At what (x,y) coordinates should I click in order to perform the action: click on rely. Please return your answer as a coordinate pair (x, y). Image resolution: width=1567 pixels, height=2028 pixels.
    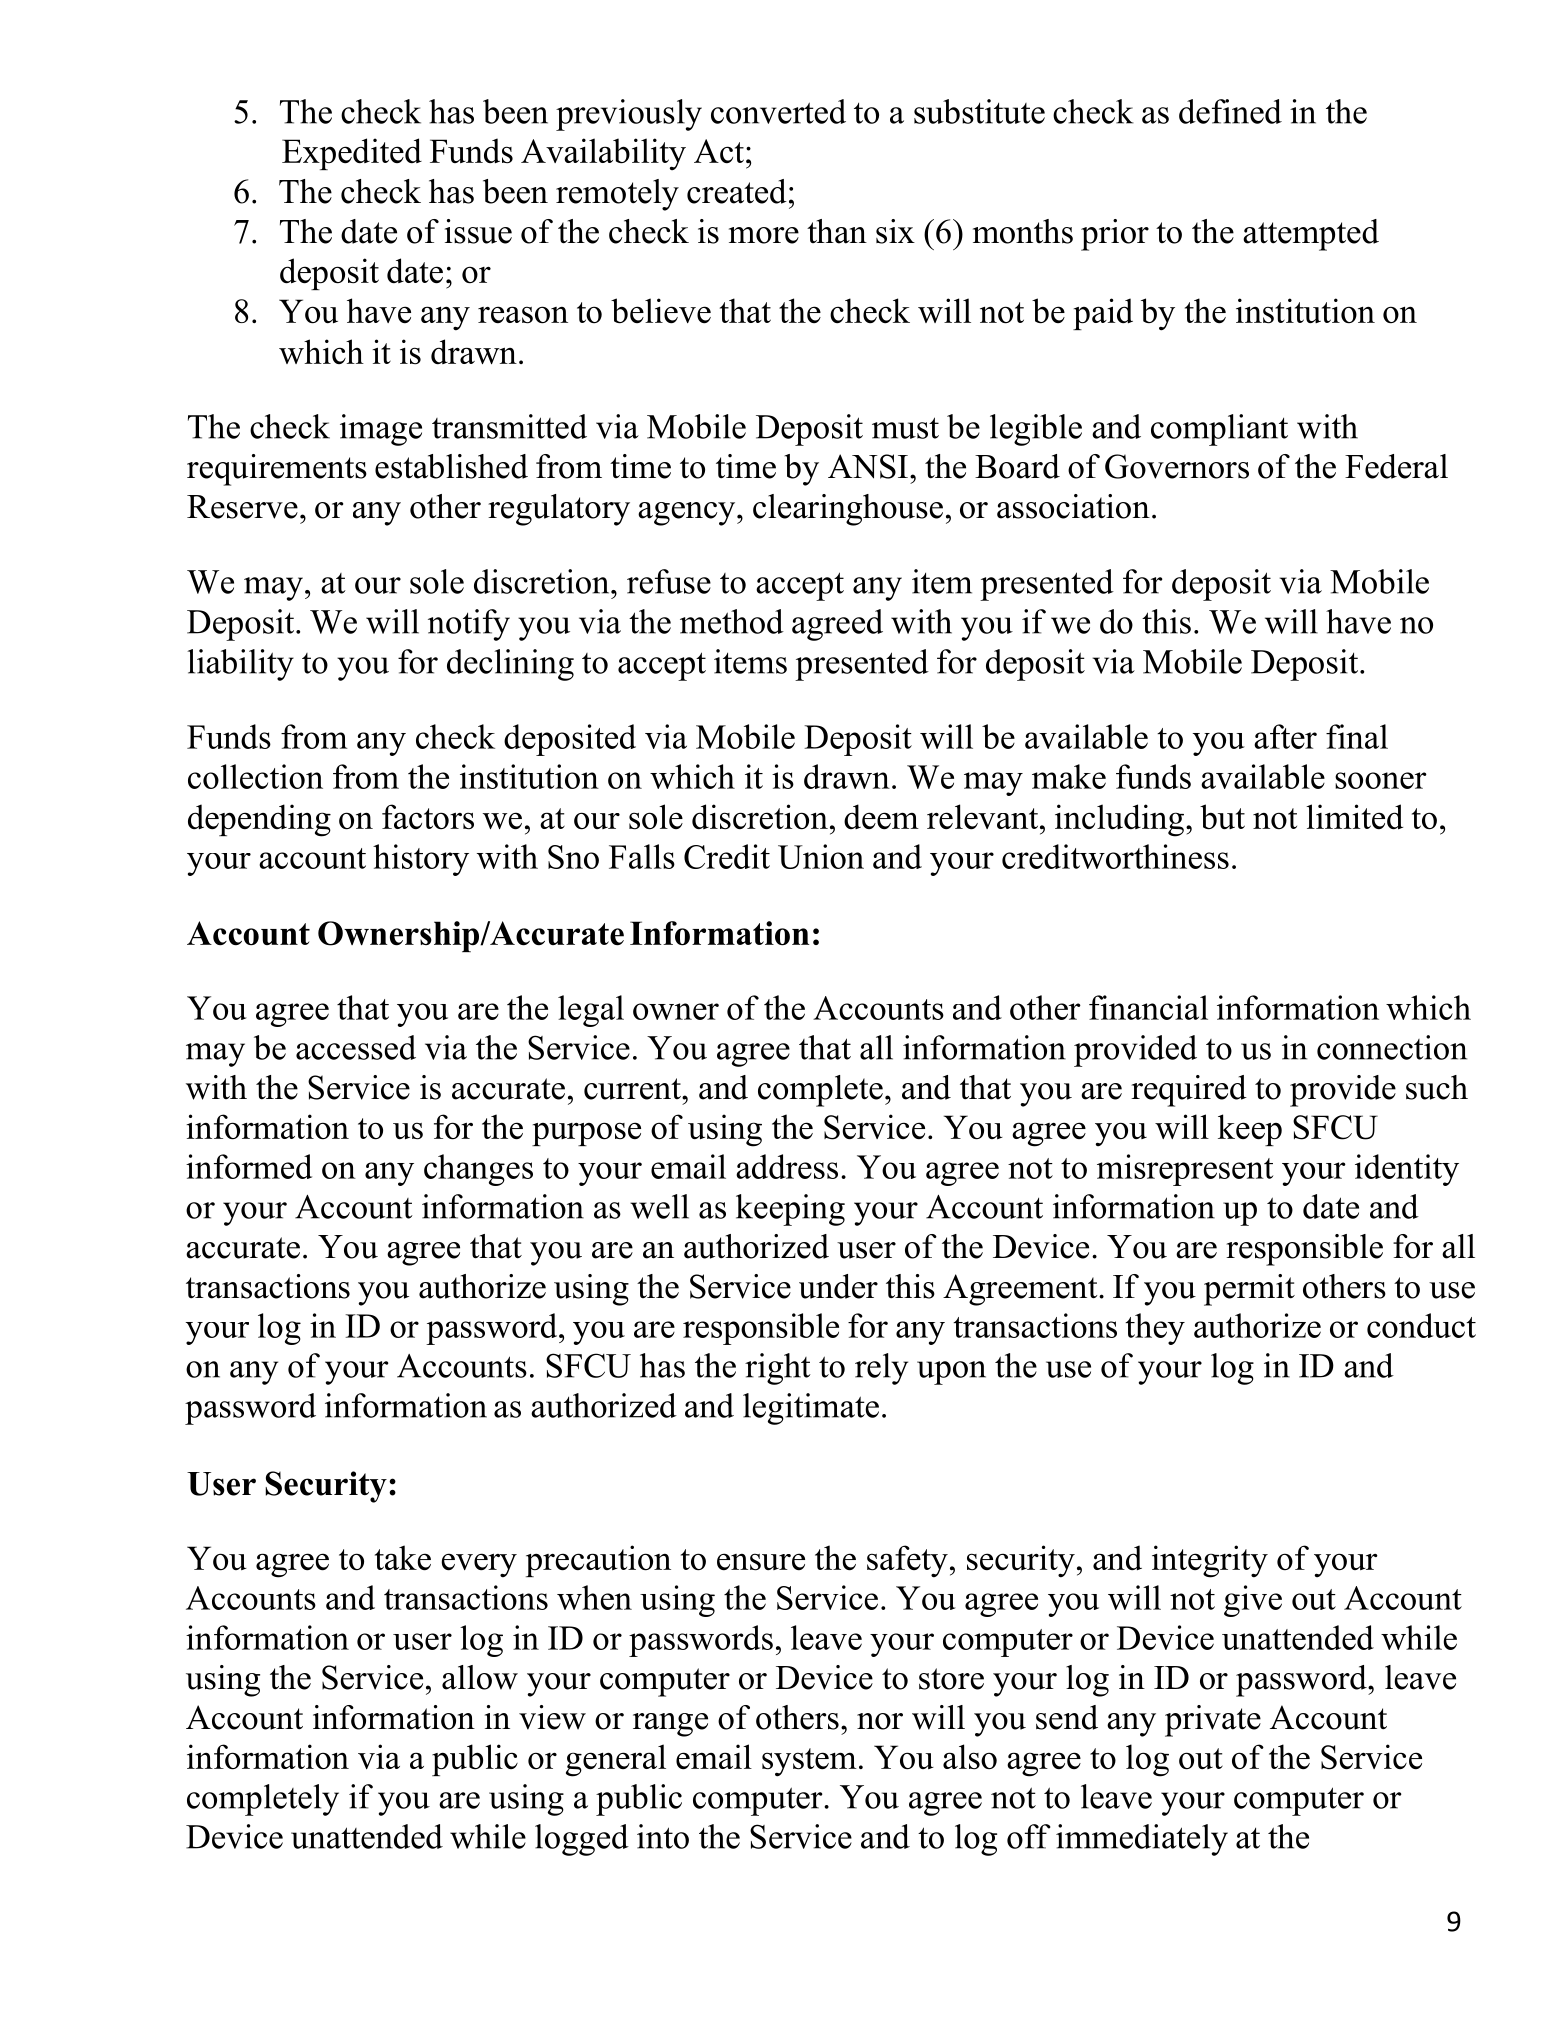
    Looking at the image, I should click on (881, 1369).
